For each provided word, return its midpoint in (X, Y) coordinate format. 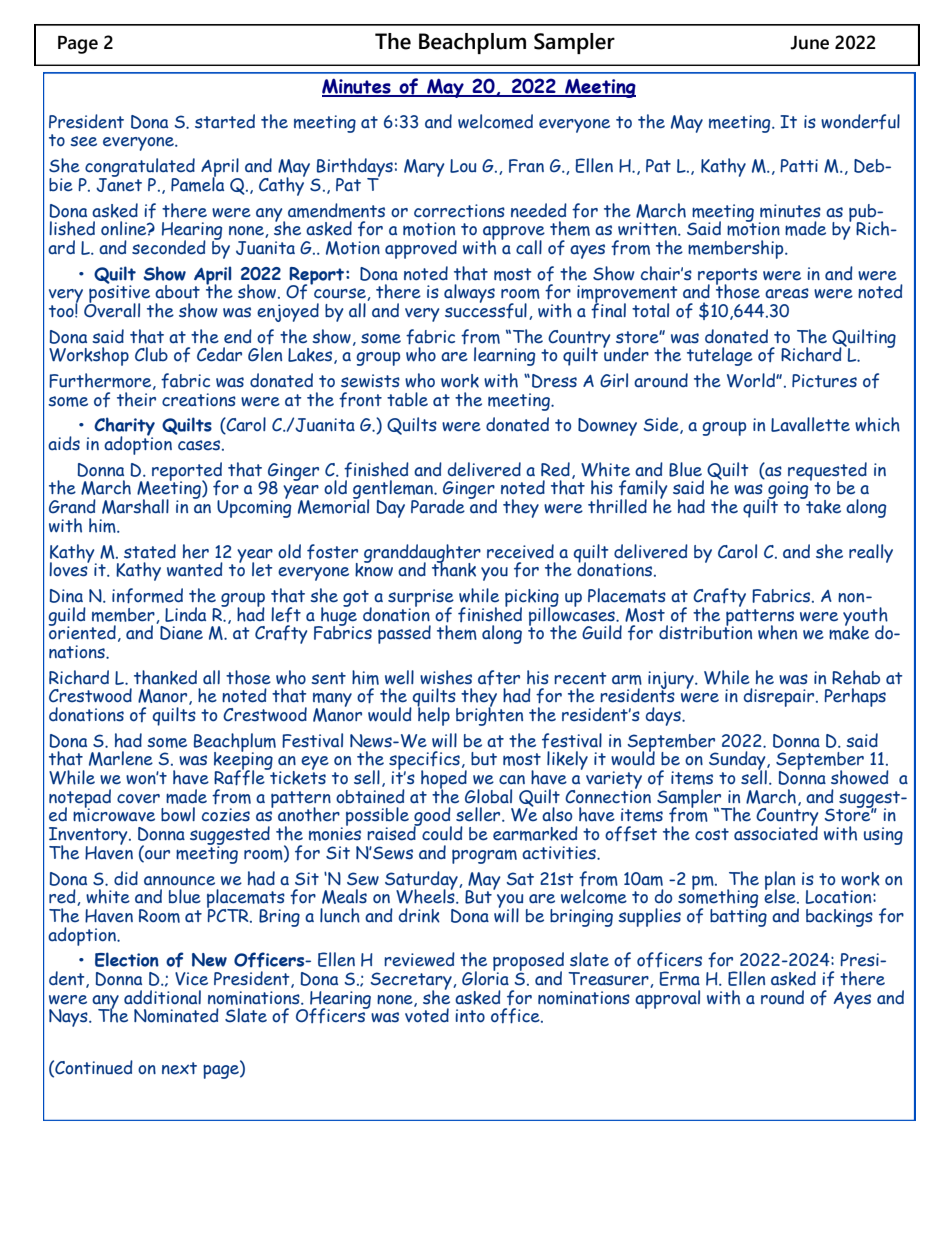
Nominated (176, 1015)
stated (150, 551)
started (225, 121)
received (520, 551)
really (871, 553)
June (809, 43)
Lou (463, 166)
